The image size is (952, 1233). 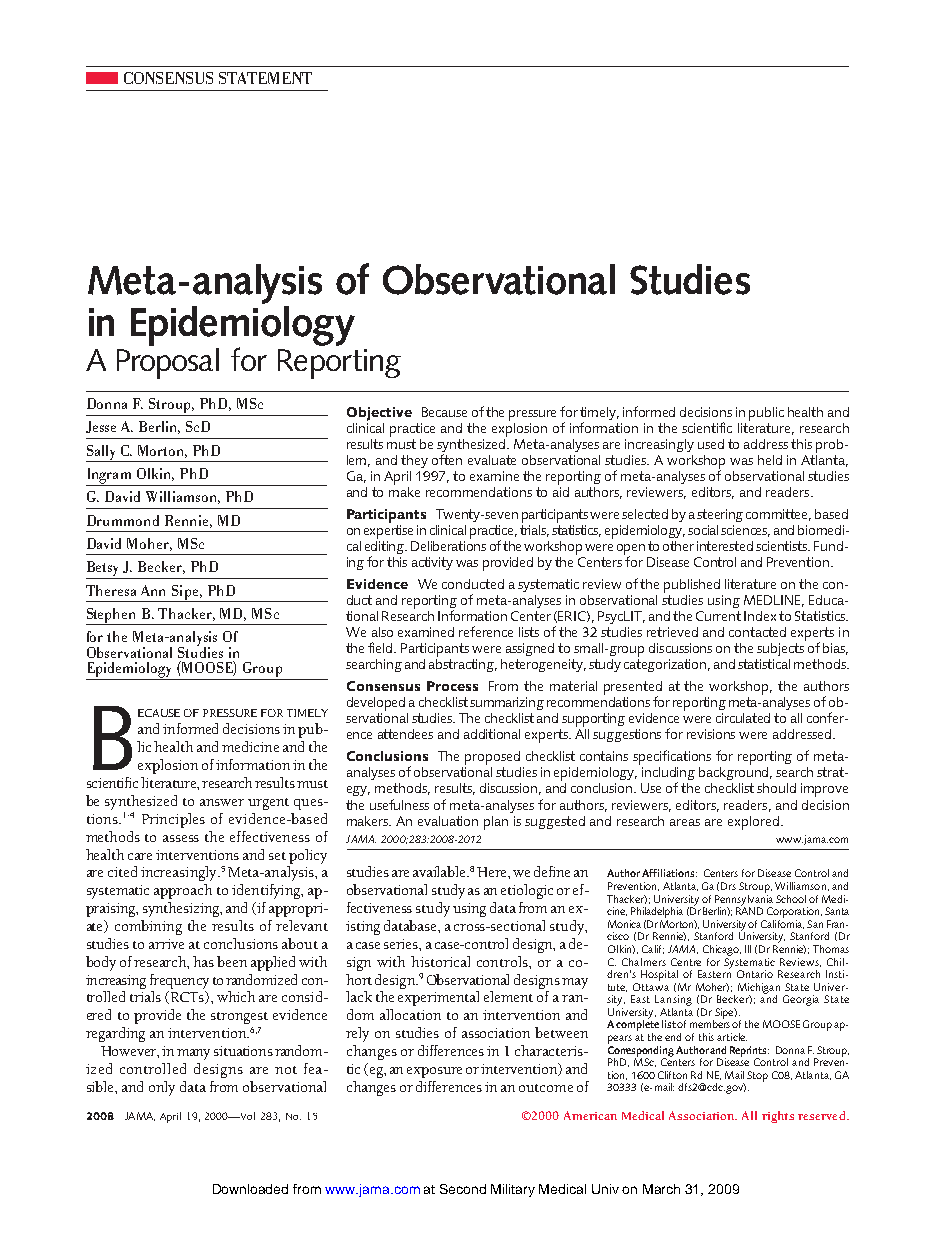 I want to click on Downloaded, so click(x=250, y=1189).
